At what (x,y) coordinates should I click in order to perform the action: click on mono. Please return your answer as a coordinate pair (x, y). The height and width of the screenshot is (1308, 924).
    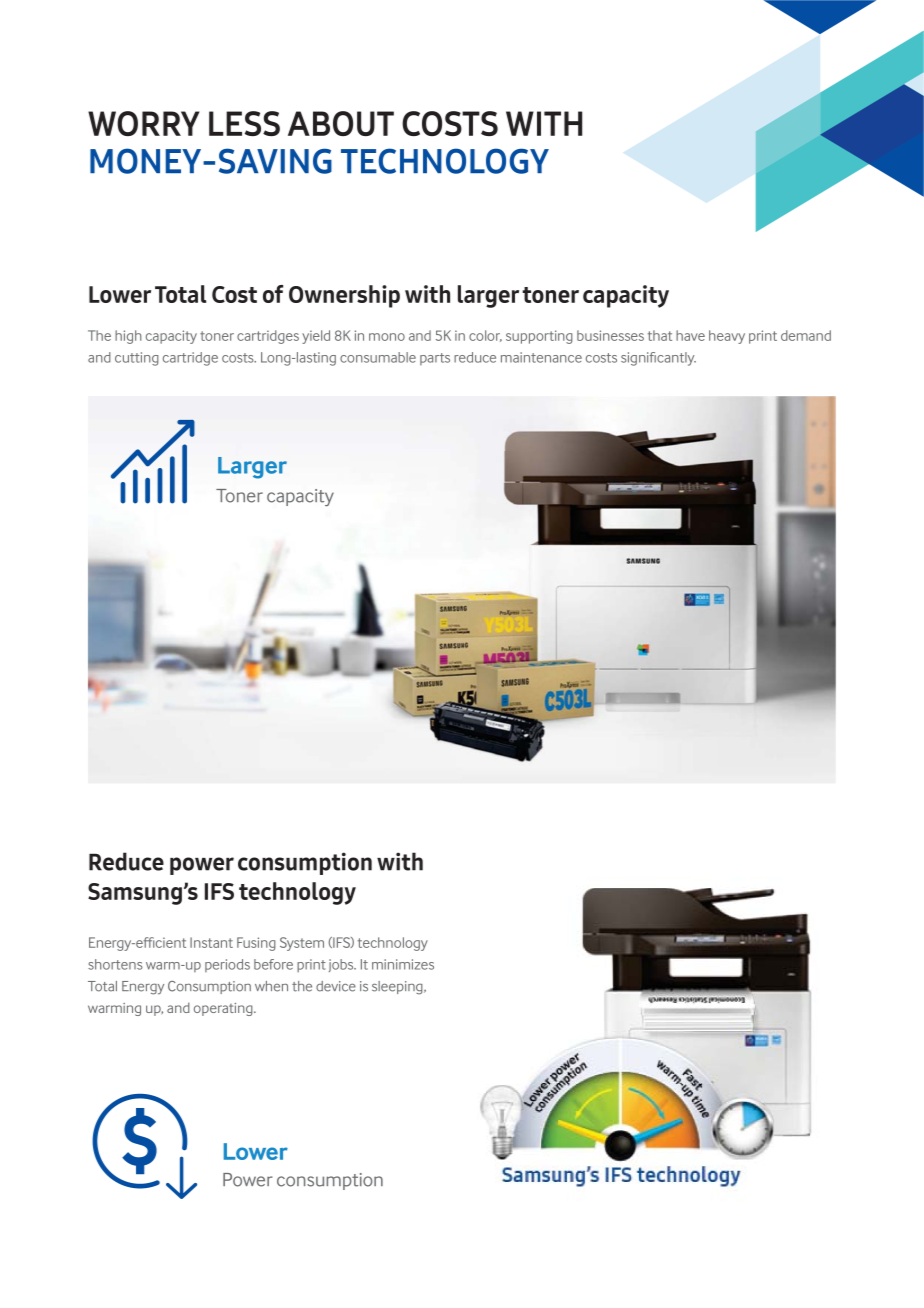
    Looking at the image, I should click on (387, 337).
